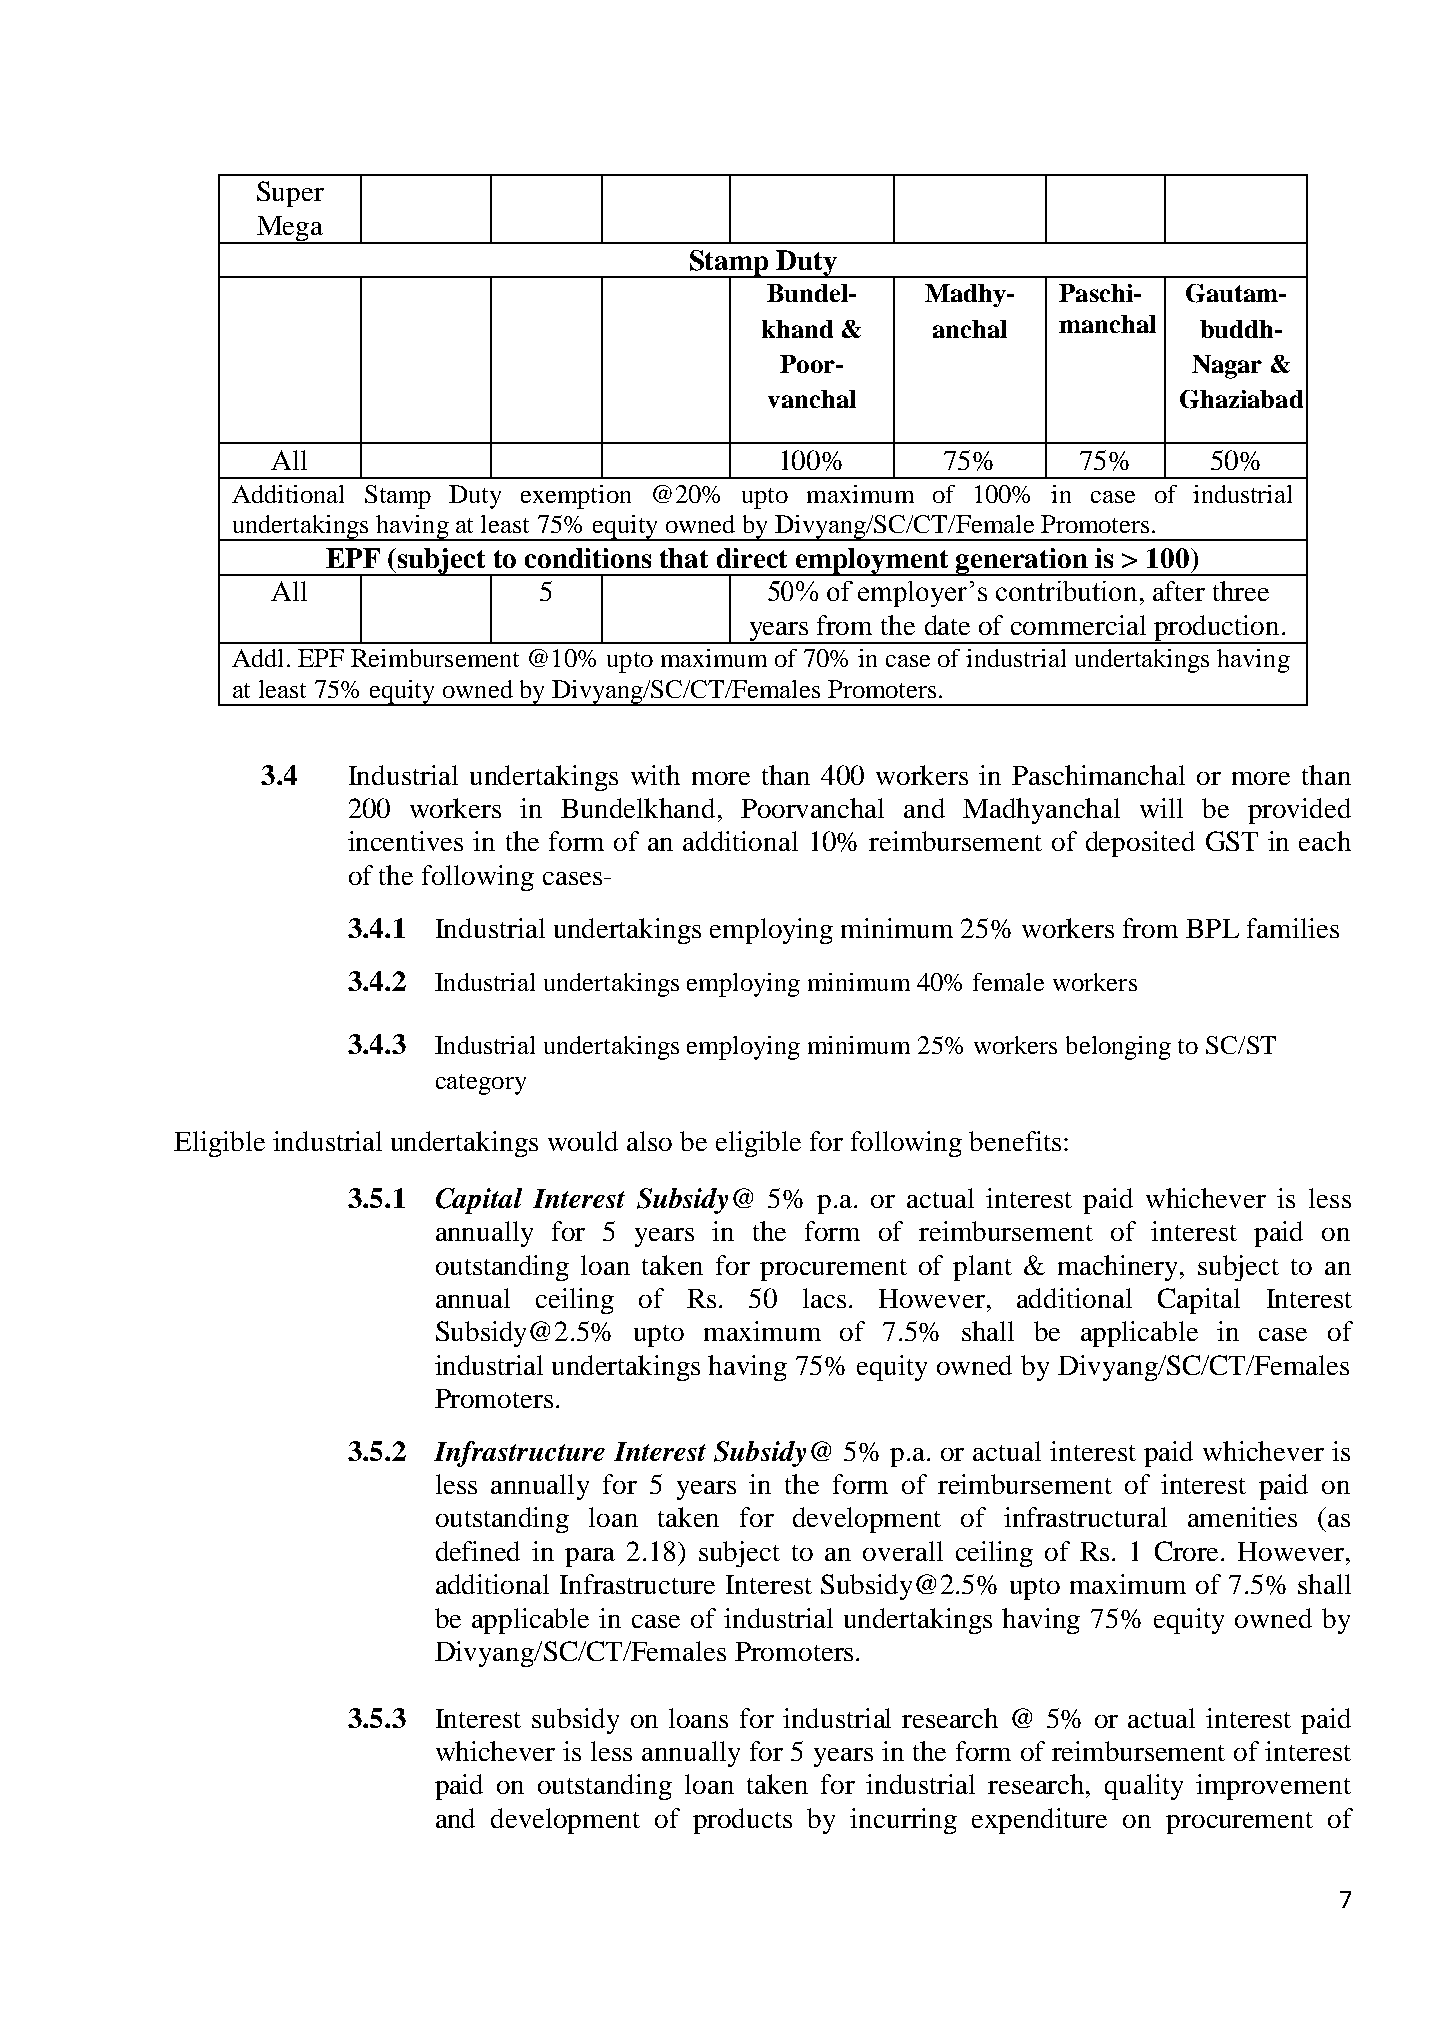 This screenshot has height=2035, width=1439. Describe the element at coordinates (742, 1821) in the screenshot. I see `products` at that location.
